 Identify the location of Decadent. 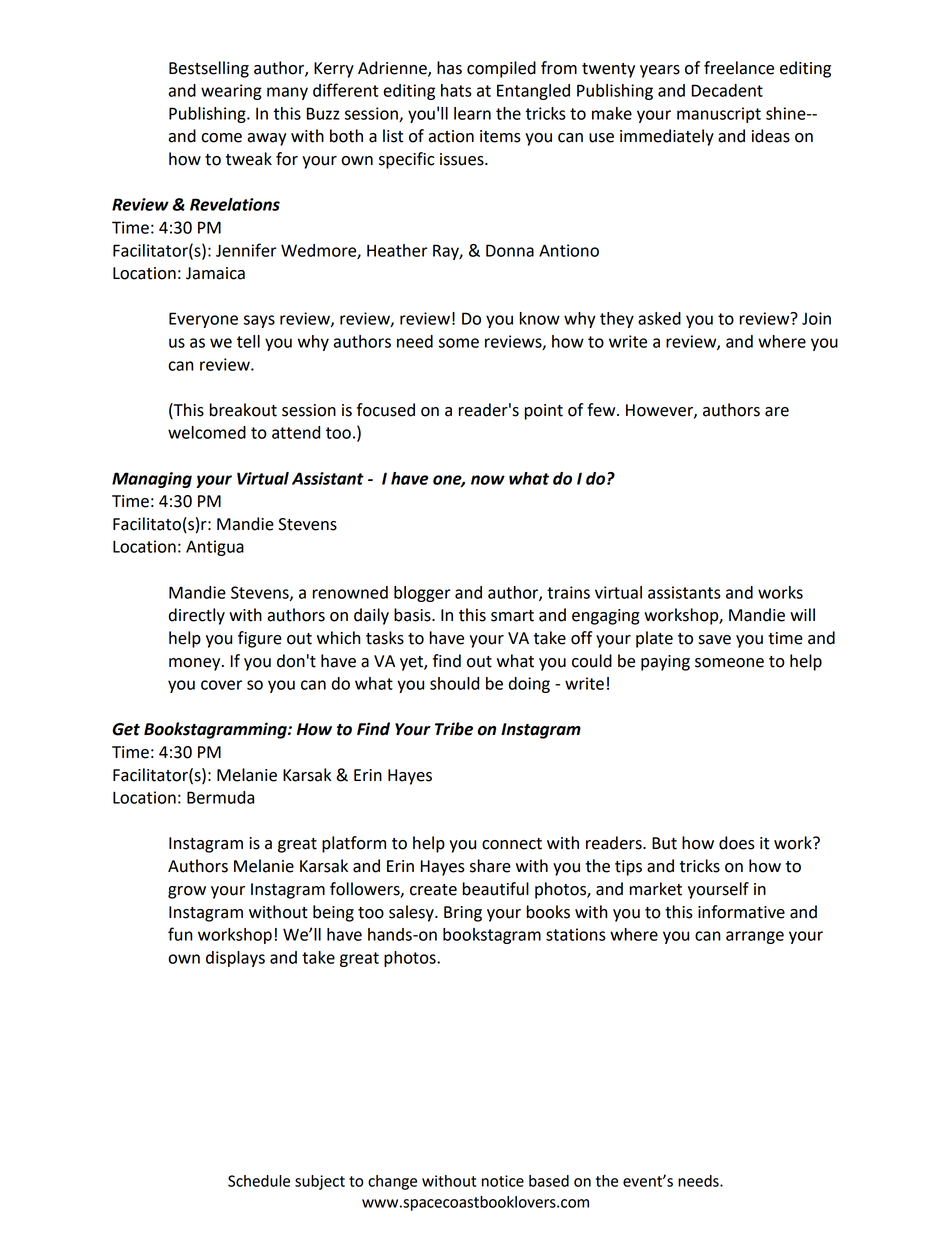
(727, 90).
